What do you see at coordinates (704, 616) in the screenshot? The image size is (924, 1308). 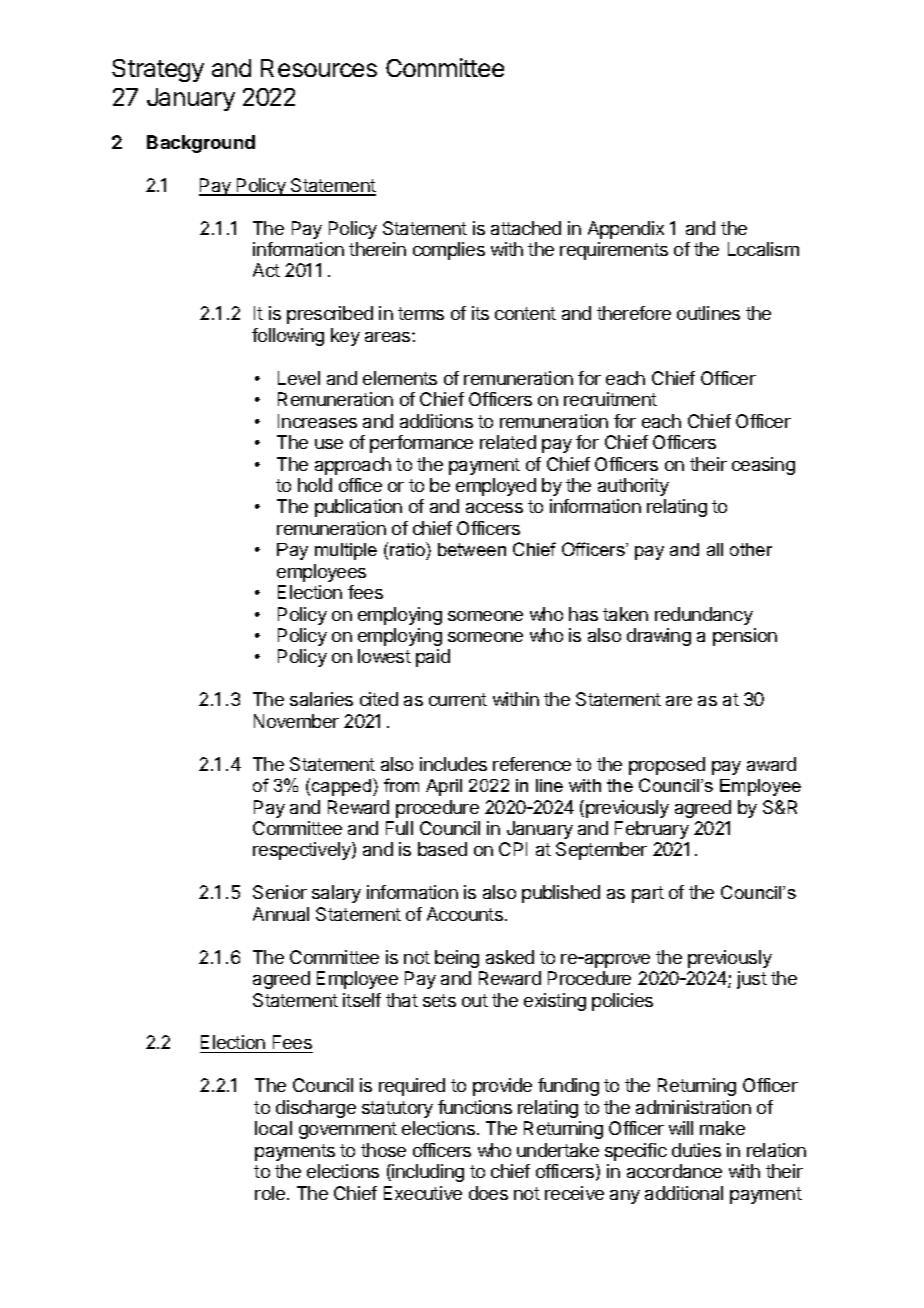 I see `redundancy` at bounding box center [704, 616].
